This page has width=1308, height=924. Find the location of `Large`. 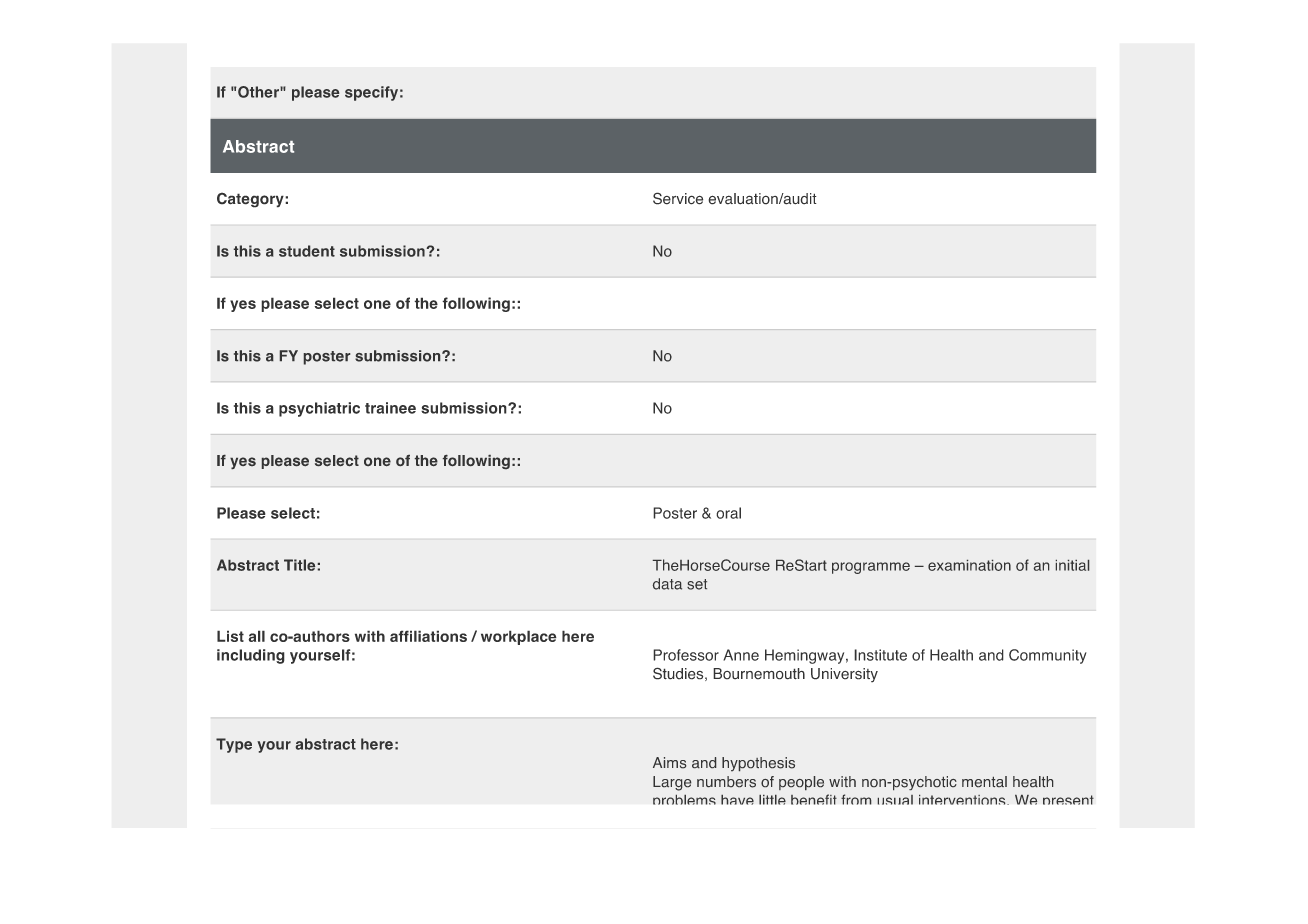

Large is located at coordinates (672, 783).
